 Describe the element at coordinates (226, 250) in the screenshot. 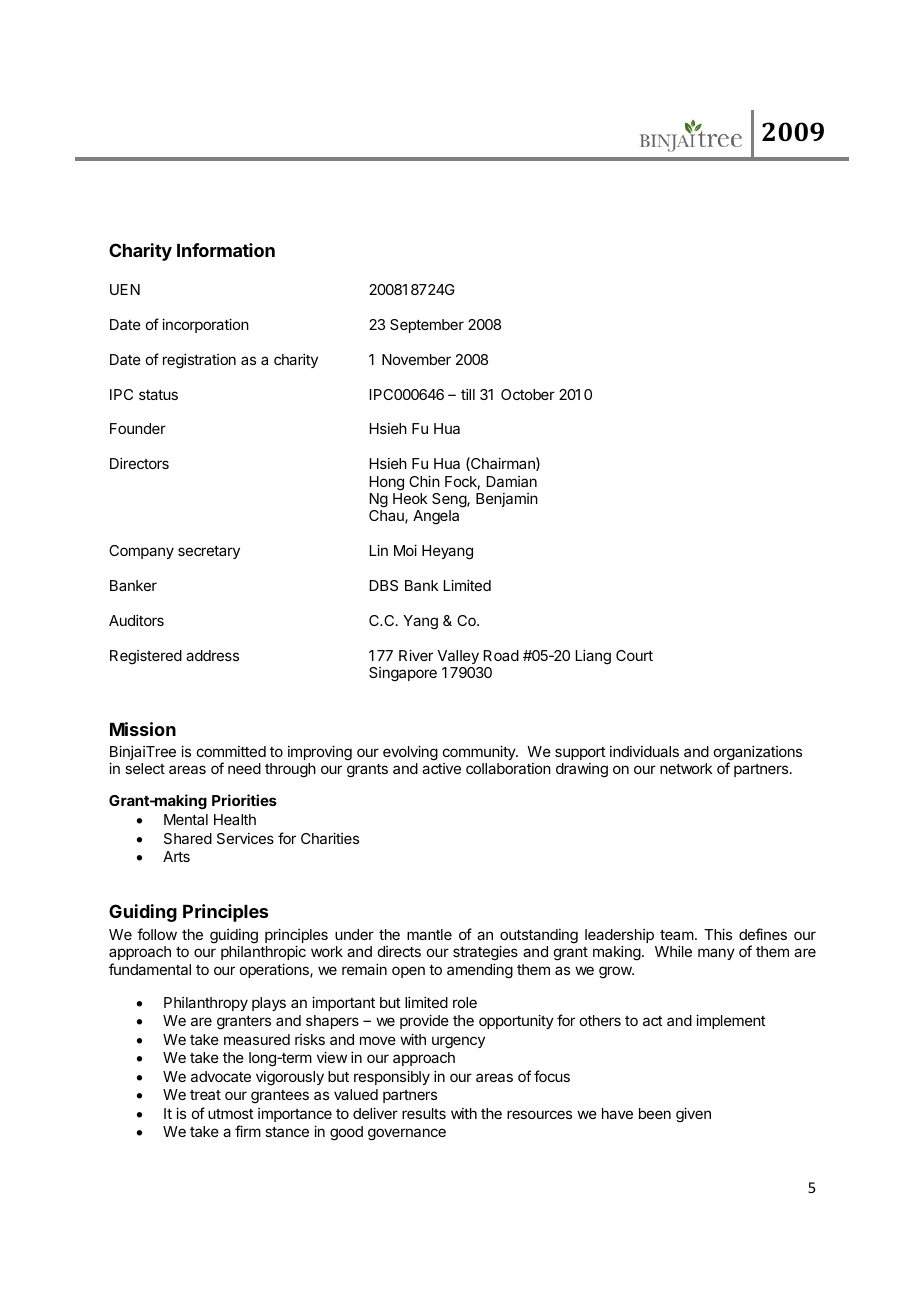

I see `Information` at that location.
